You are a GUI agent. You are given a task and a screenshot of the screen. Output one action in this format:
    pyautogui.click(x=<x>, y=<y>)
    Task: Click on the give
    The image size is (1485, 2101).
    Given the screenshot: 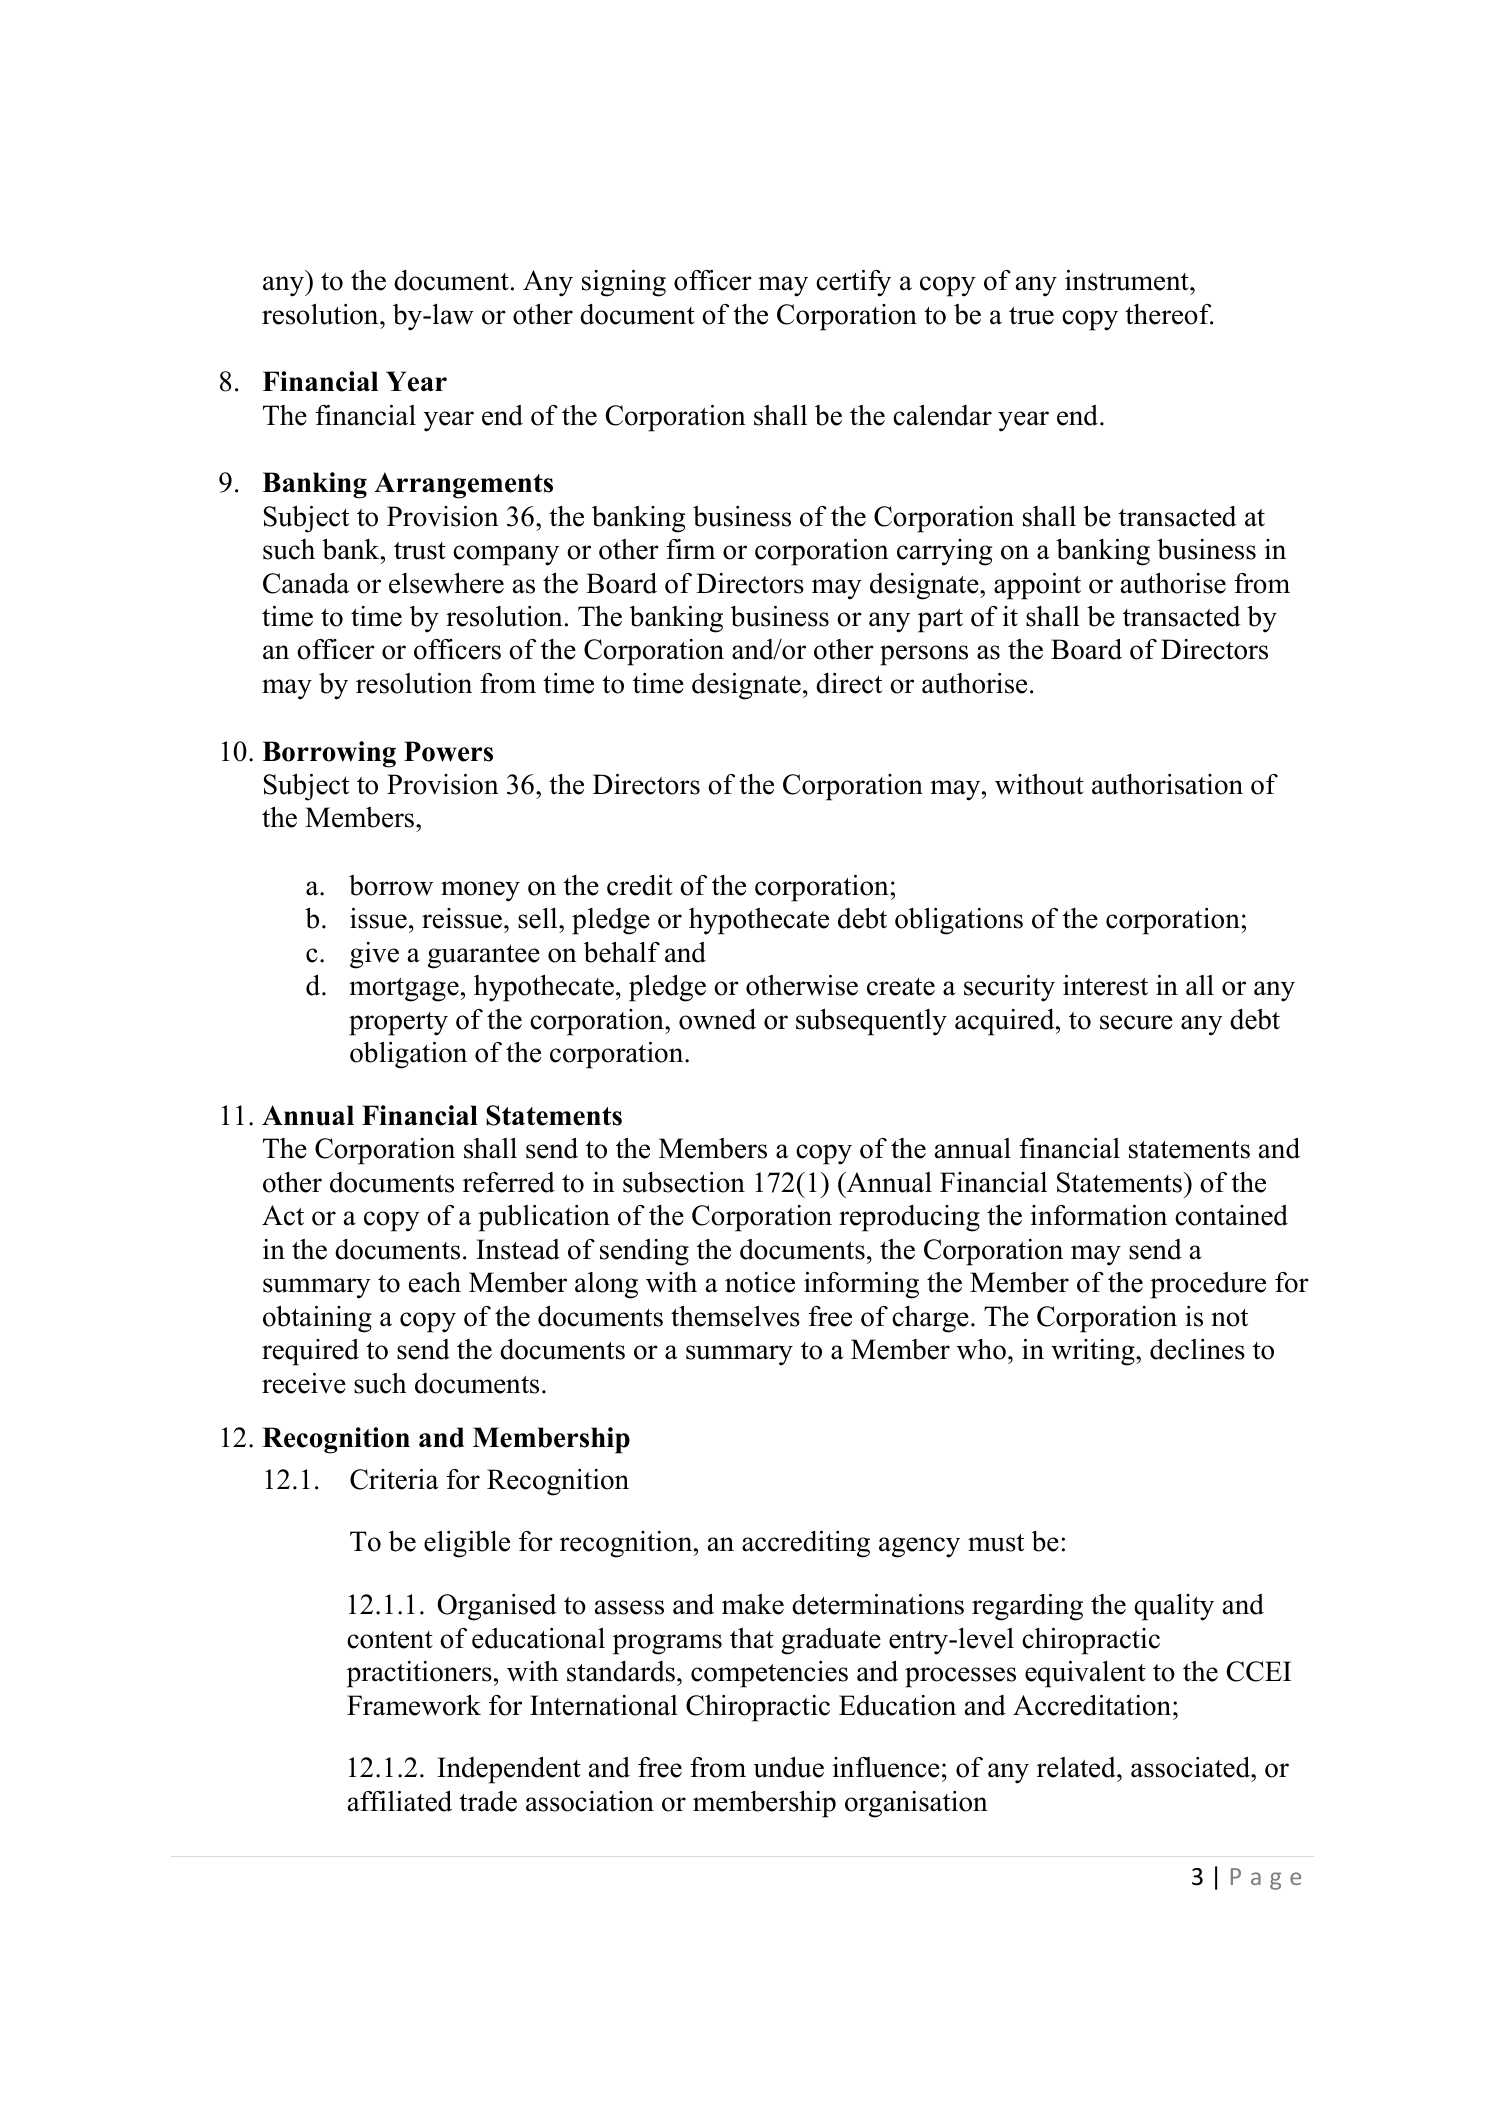 What is the action you would take?
    pyautogui.click(x=374, y=955)
